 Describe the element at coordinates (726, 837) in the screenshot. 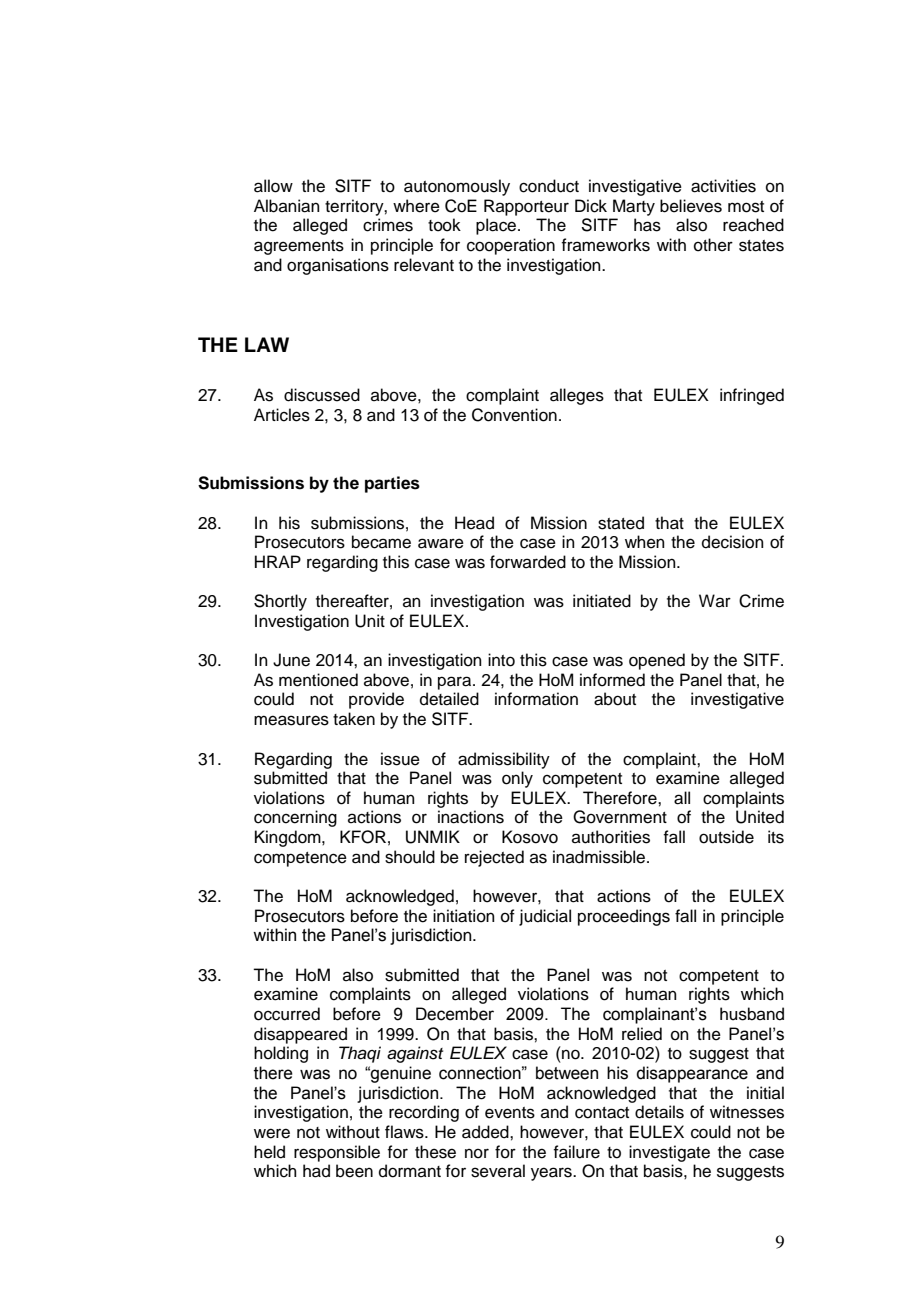

I see `outside` at that location.
